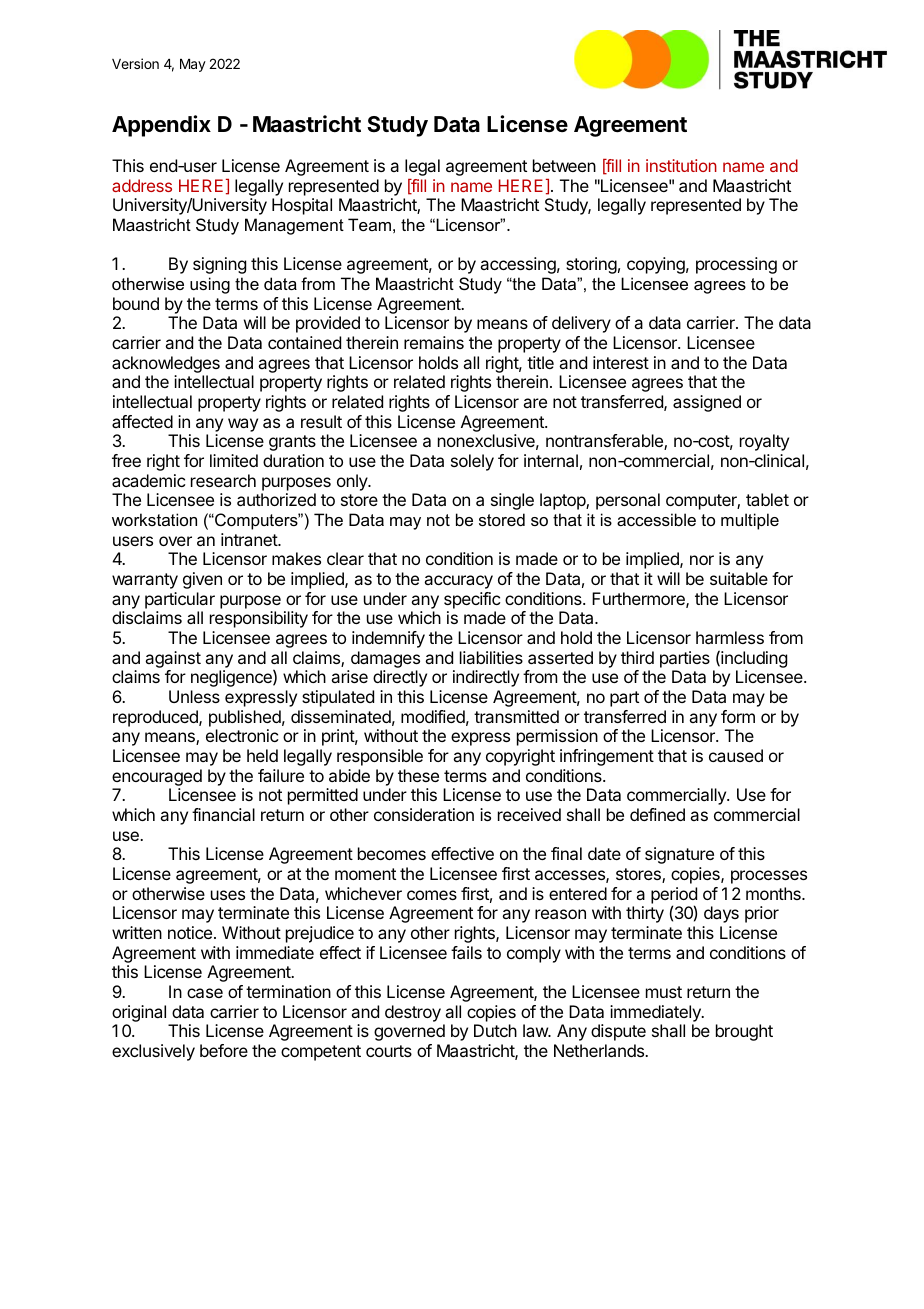 The width and height of the screenshot is (924, 1309). Describe the element at coordinates (210, 285) in the screenshot. I see `using` at that location.
